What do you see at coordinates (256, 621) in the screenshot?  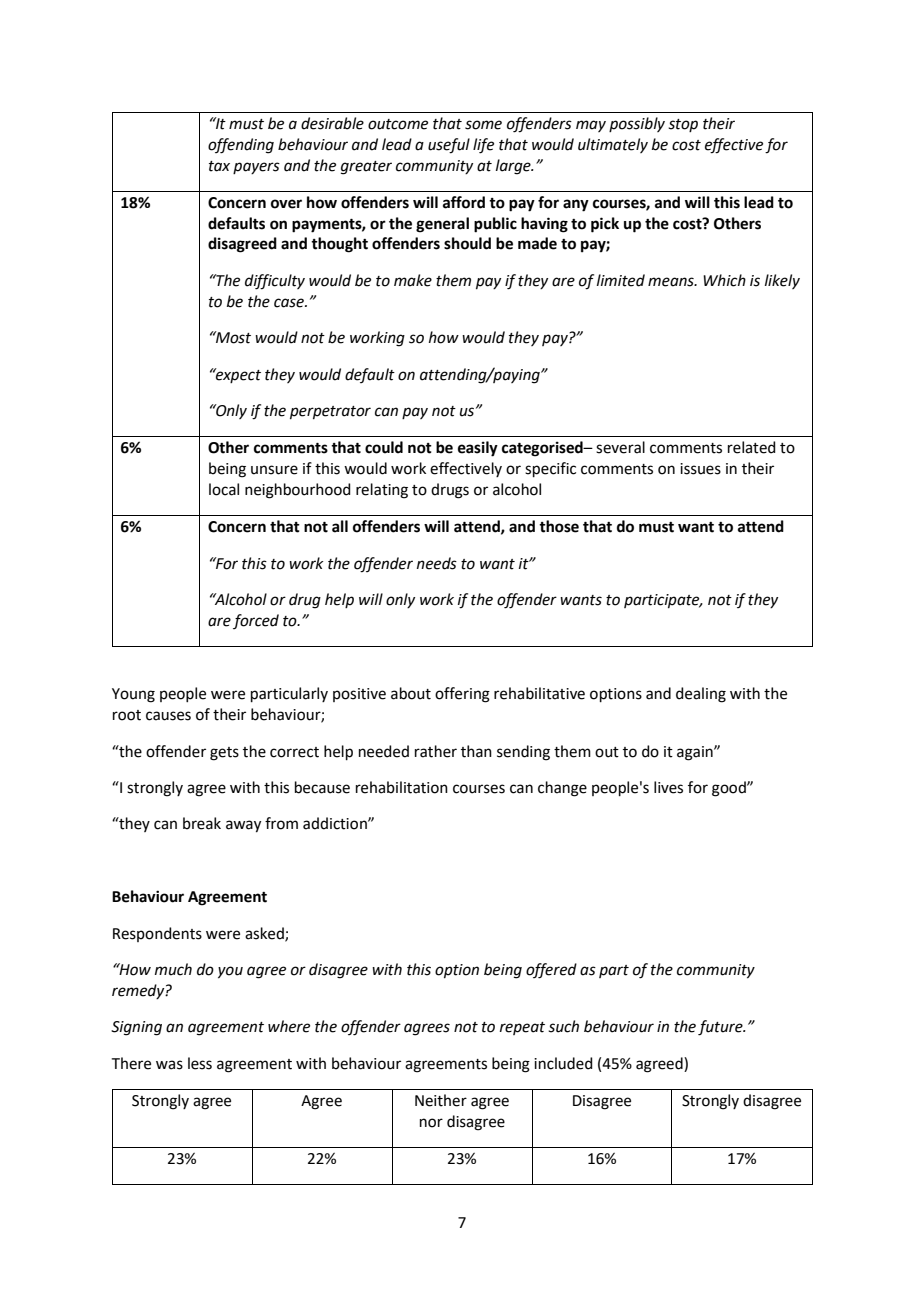 I see `forced` at bounding box center [256, 621].
